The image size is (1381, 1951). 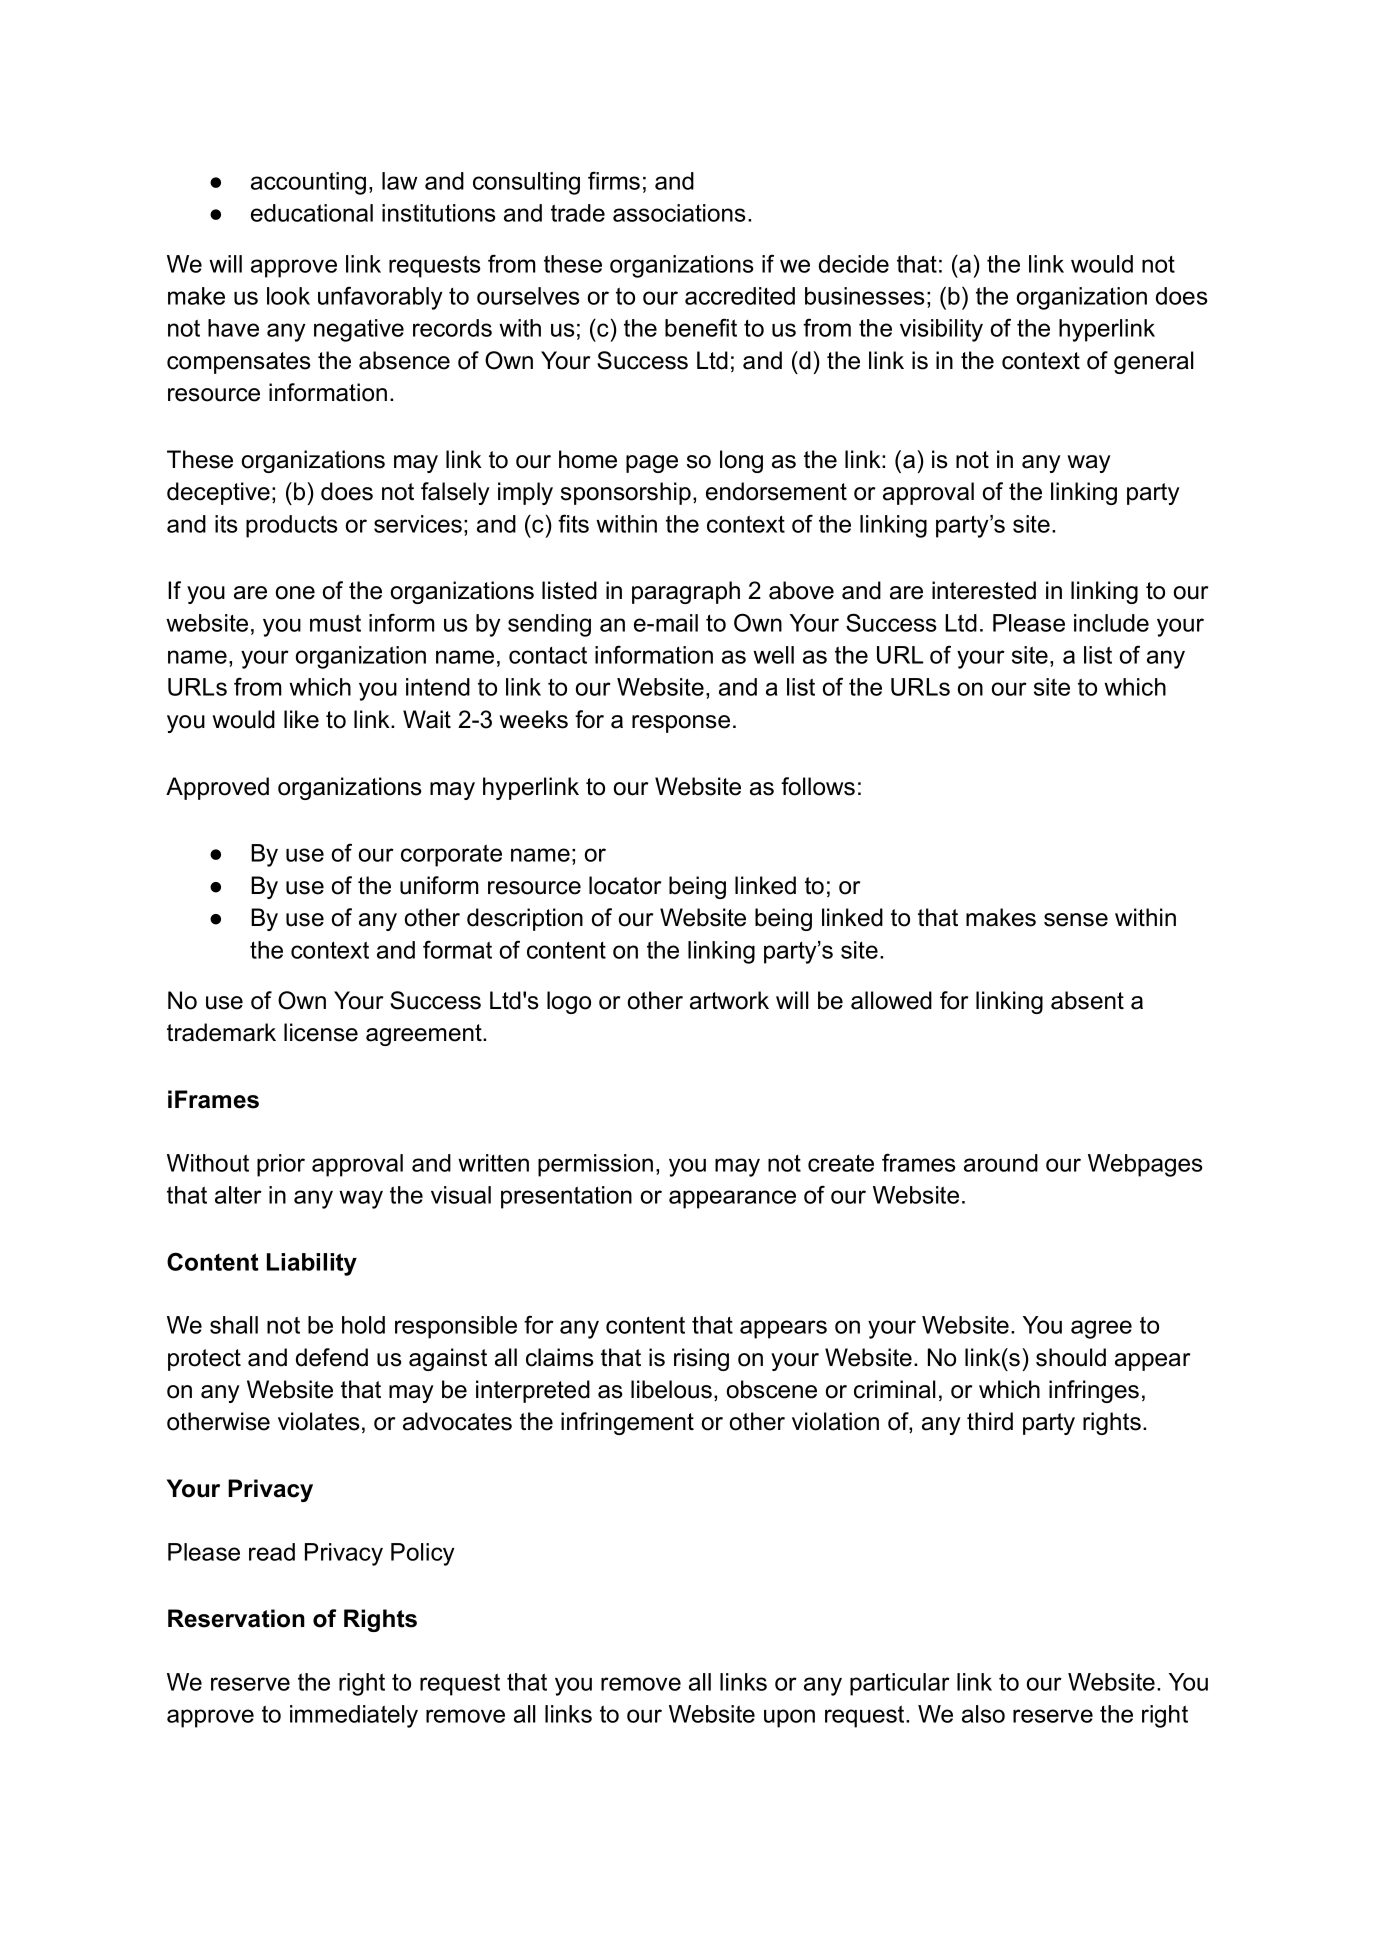 I want to click on sense, so click(x=1076, y=920).
